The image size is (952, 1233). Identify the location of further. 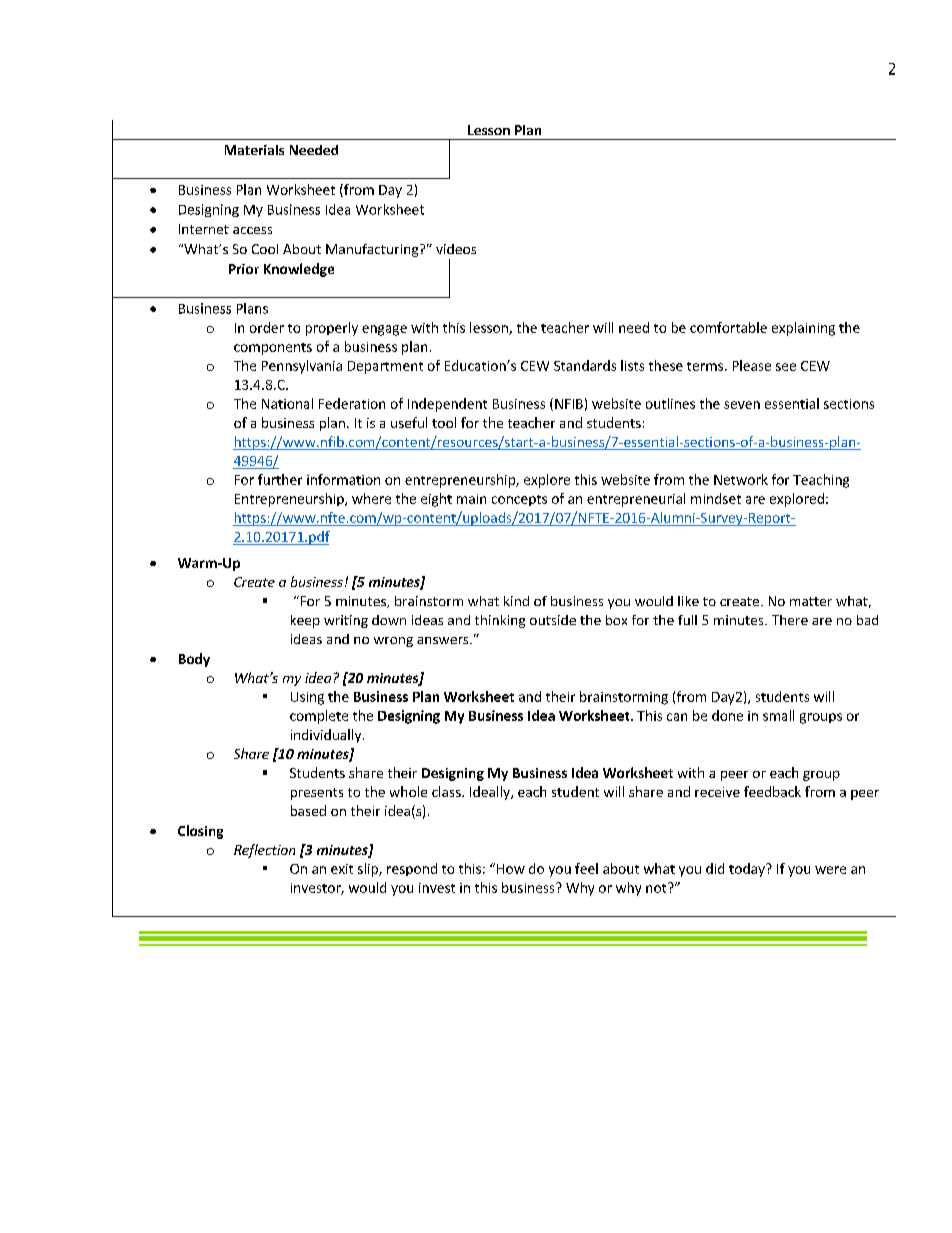
(280, 479).
